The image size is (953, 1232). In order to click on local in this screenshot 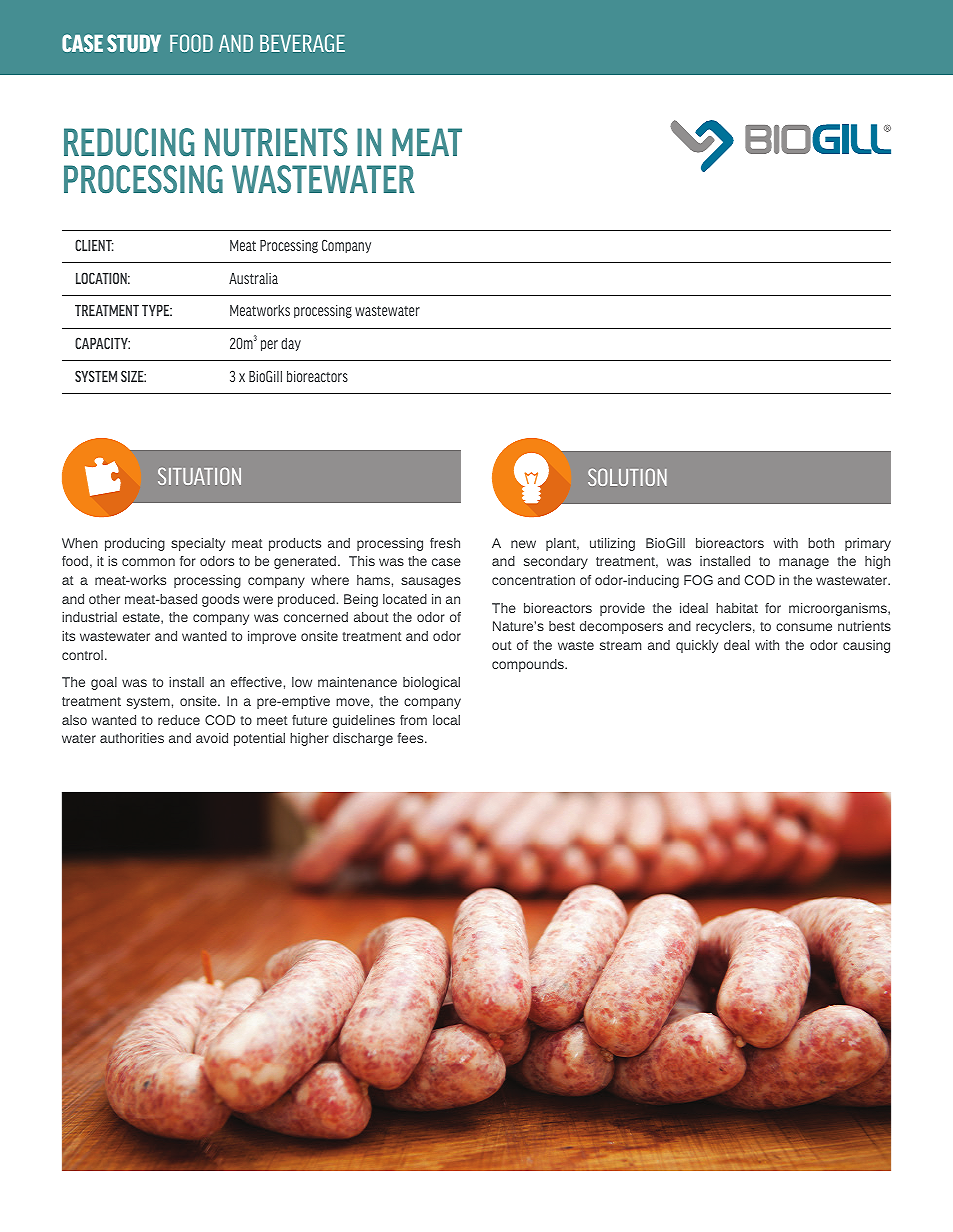, I will do `click(446, 720)`.
